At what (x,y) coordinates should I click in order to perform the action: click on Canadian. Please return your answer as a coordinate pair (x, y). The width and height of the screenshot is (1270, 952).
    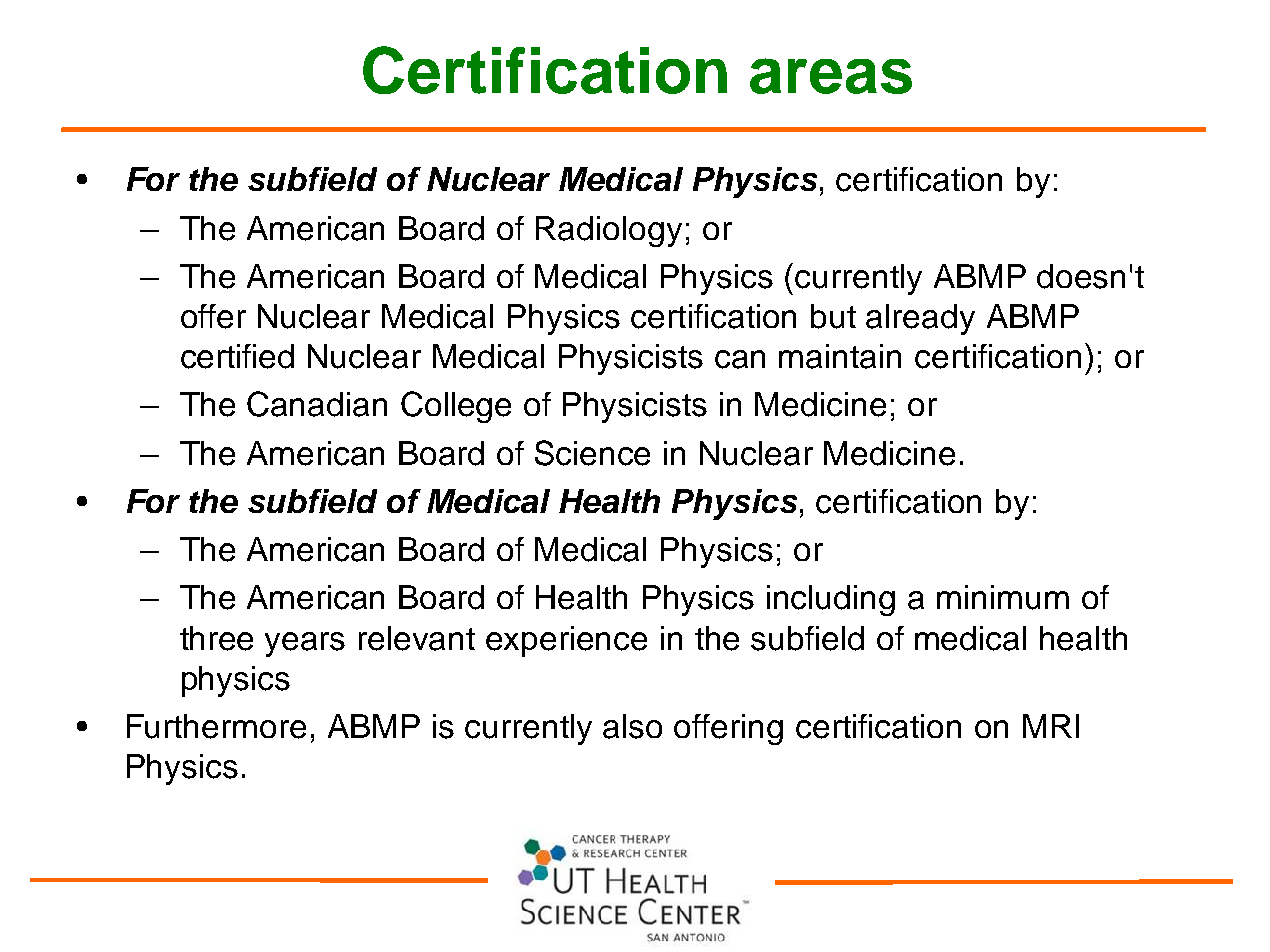
    Looking at the image, I should click on (317, 404).
